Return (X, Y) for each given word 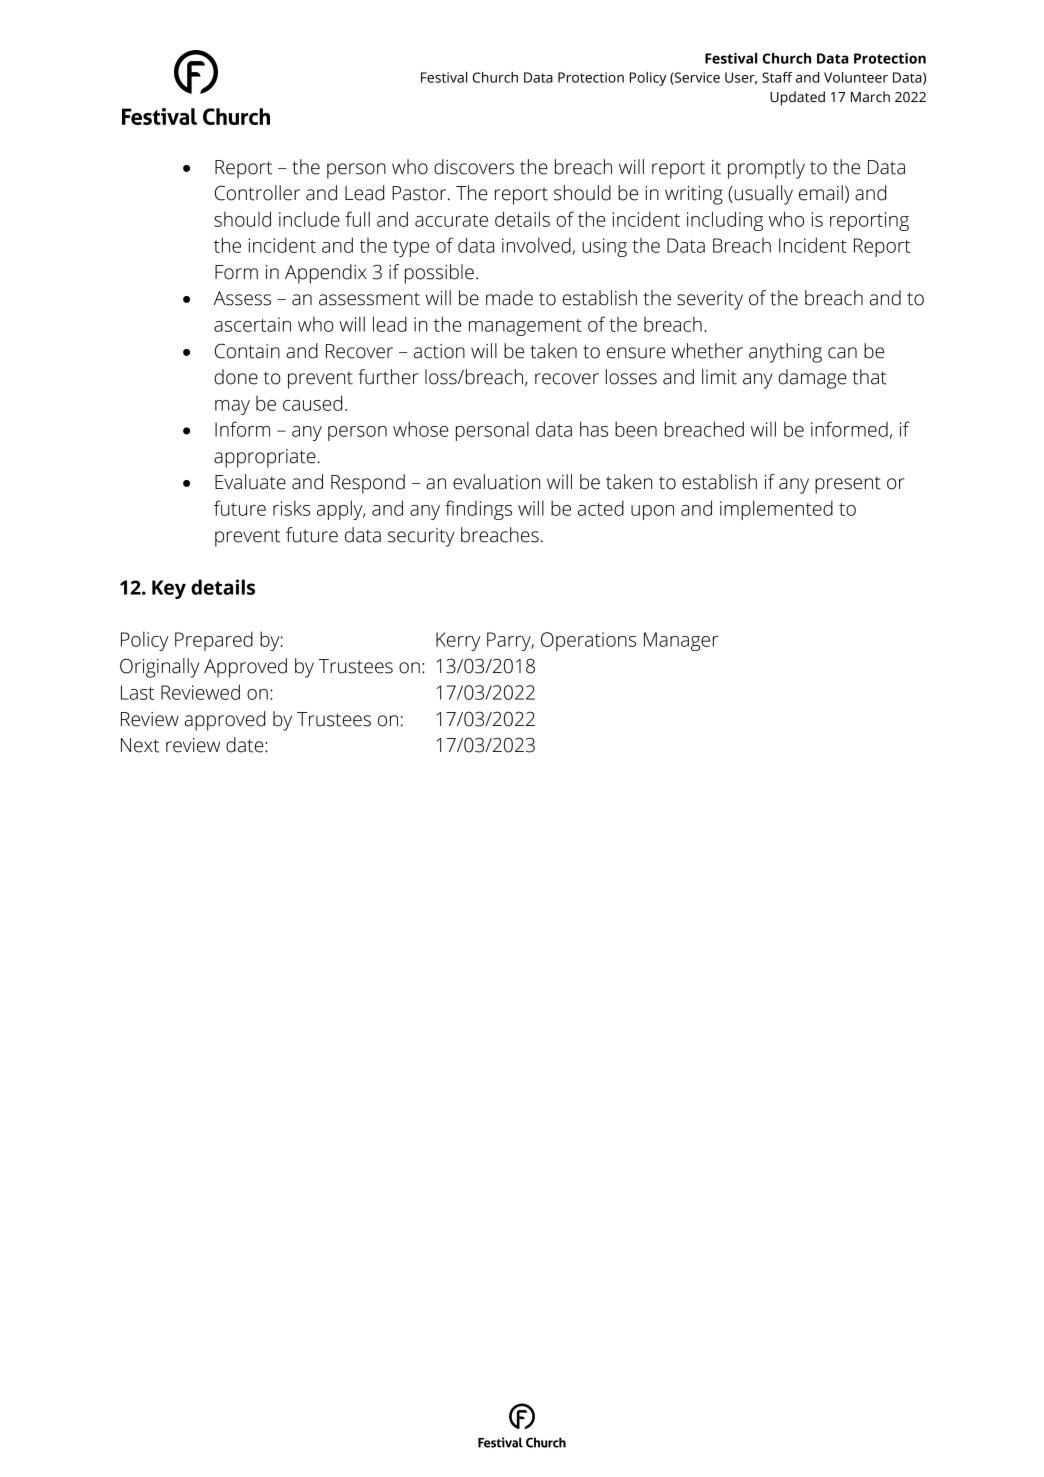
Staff (777, 77)
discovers (474, 167)
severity (710, 300)
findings (478, 510)
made (509, 298)
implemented (776, 510)
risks (291, 508)
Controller (257, 193)
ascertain (252, 324)
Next (140, 745)
